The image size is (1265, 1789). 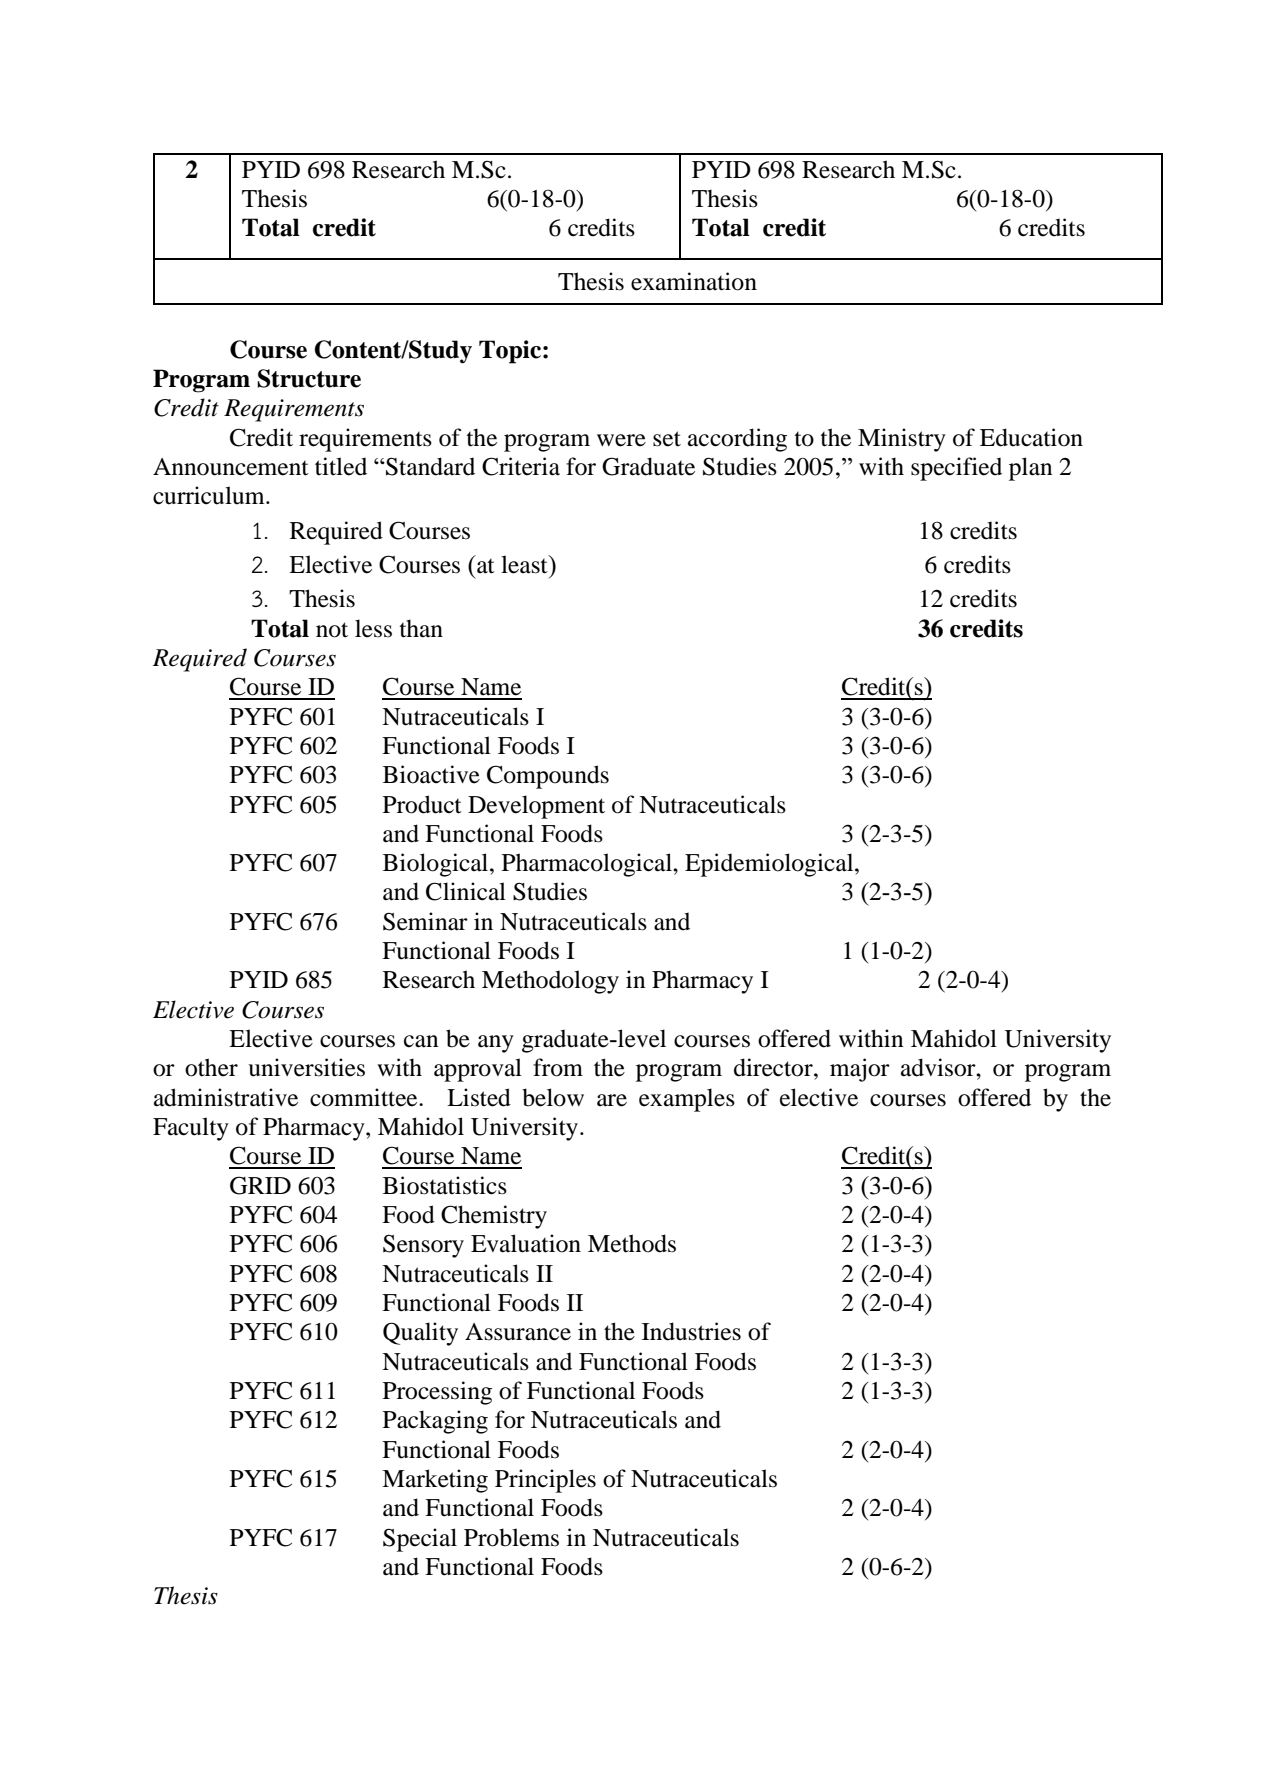 What do you see at coordinates (956, 469) in the page?
I see `specified` at bounding box center [956, 469].
